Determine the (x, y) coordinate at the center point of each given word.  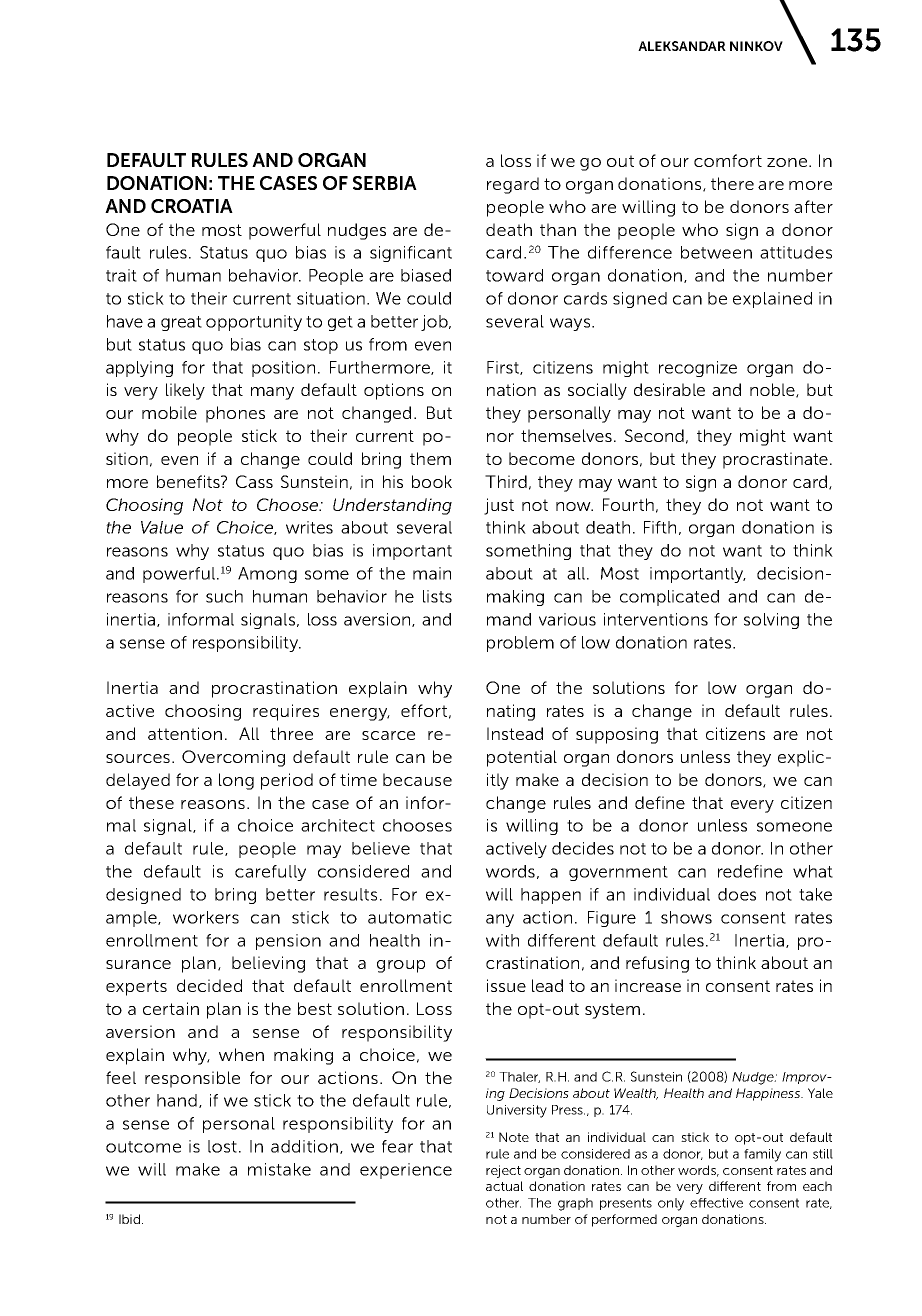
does (737, 894)
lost (222, 1146)
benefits (189, 481)
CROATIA (192, 206)
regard (513, 185)
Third (506, 481)
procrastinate (775, 460)
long (236, 781)
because (417, 779)
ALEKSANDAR (682, 46)
